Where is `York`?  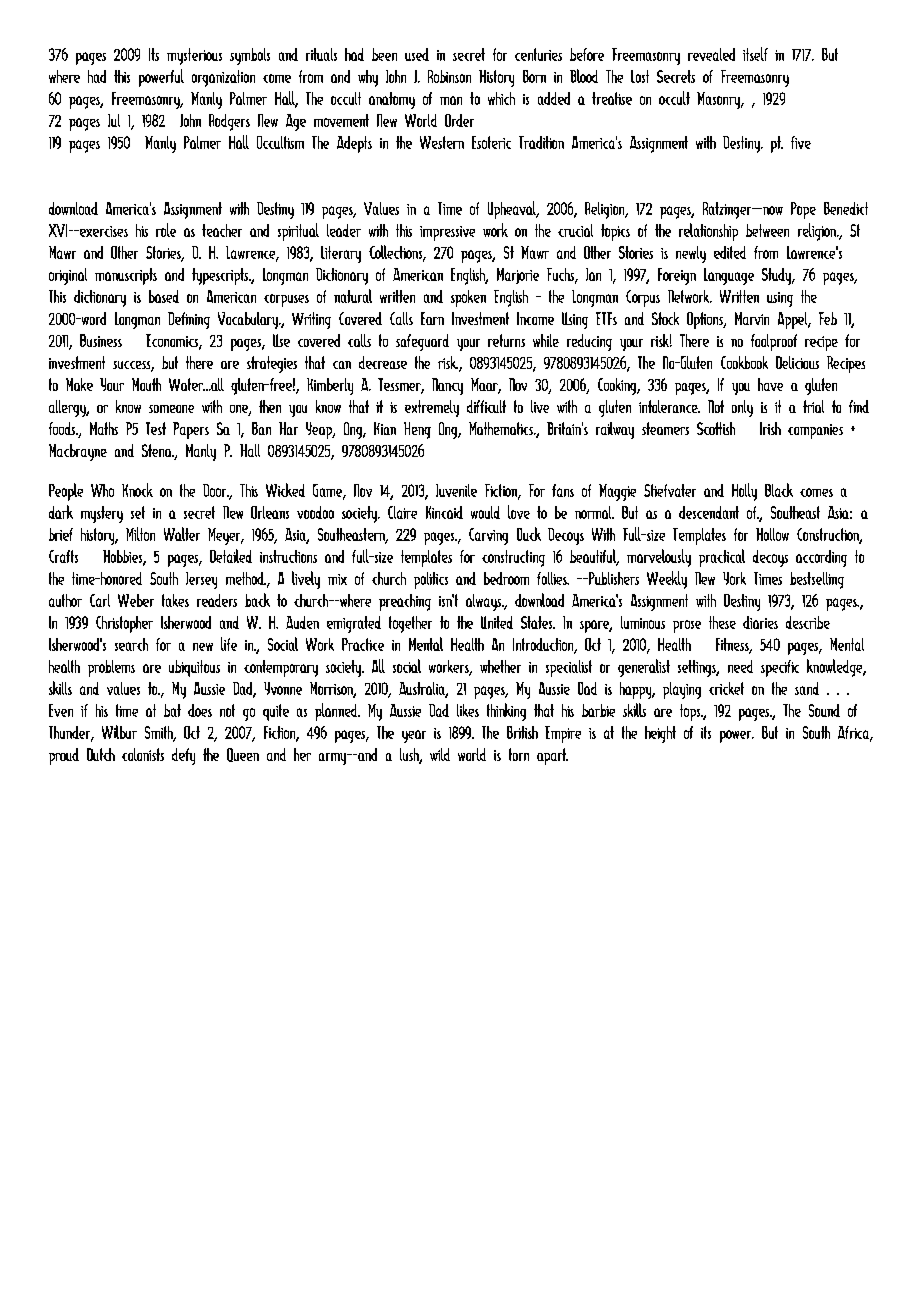 York is located at coordinates (734, 578).
